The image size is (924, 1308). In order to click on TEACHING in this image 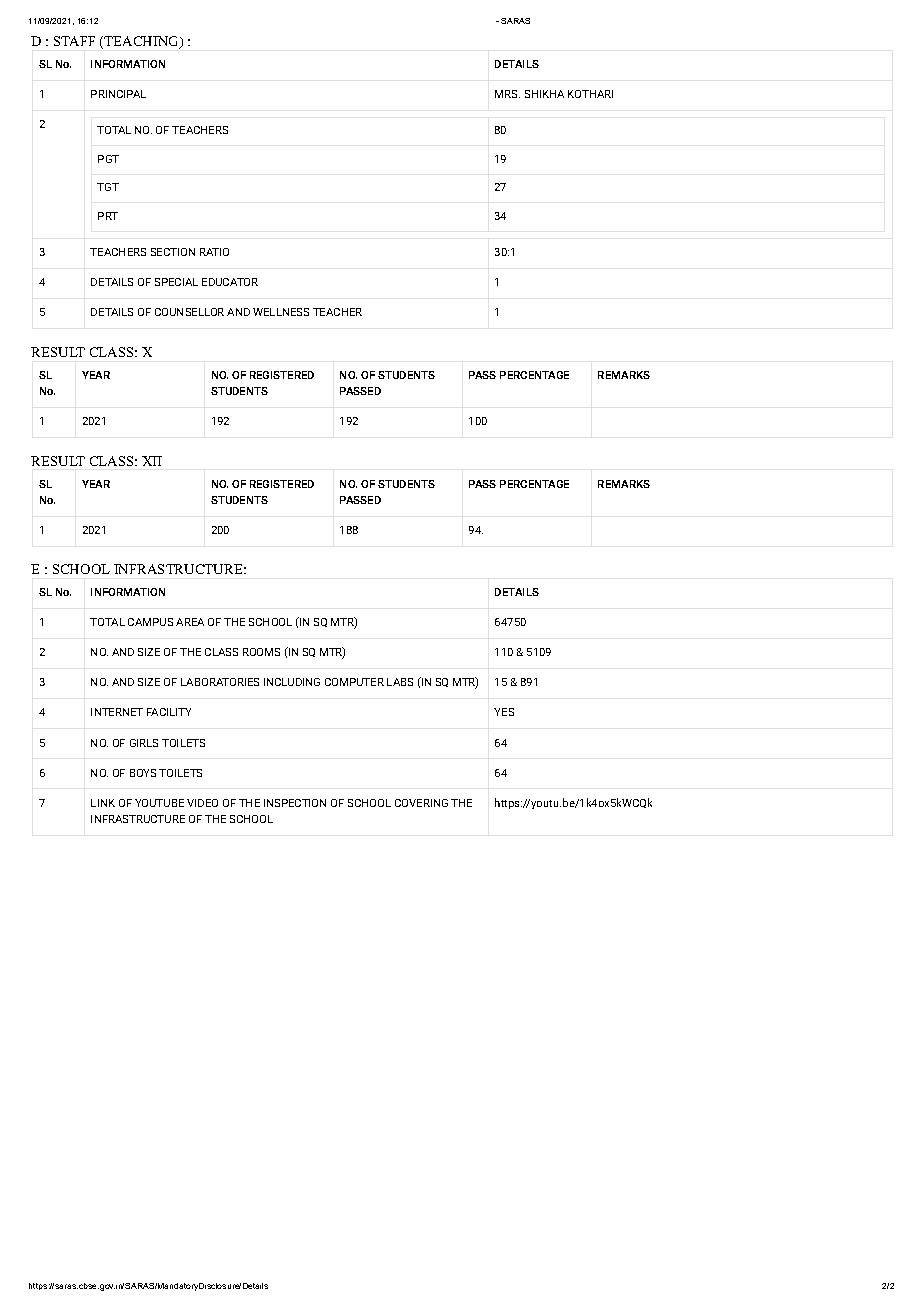, I will do `click(143, 42)`.
